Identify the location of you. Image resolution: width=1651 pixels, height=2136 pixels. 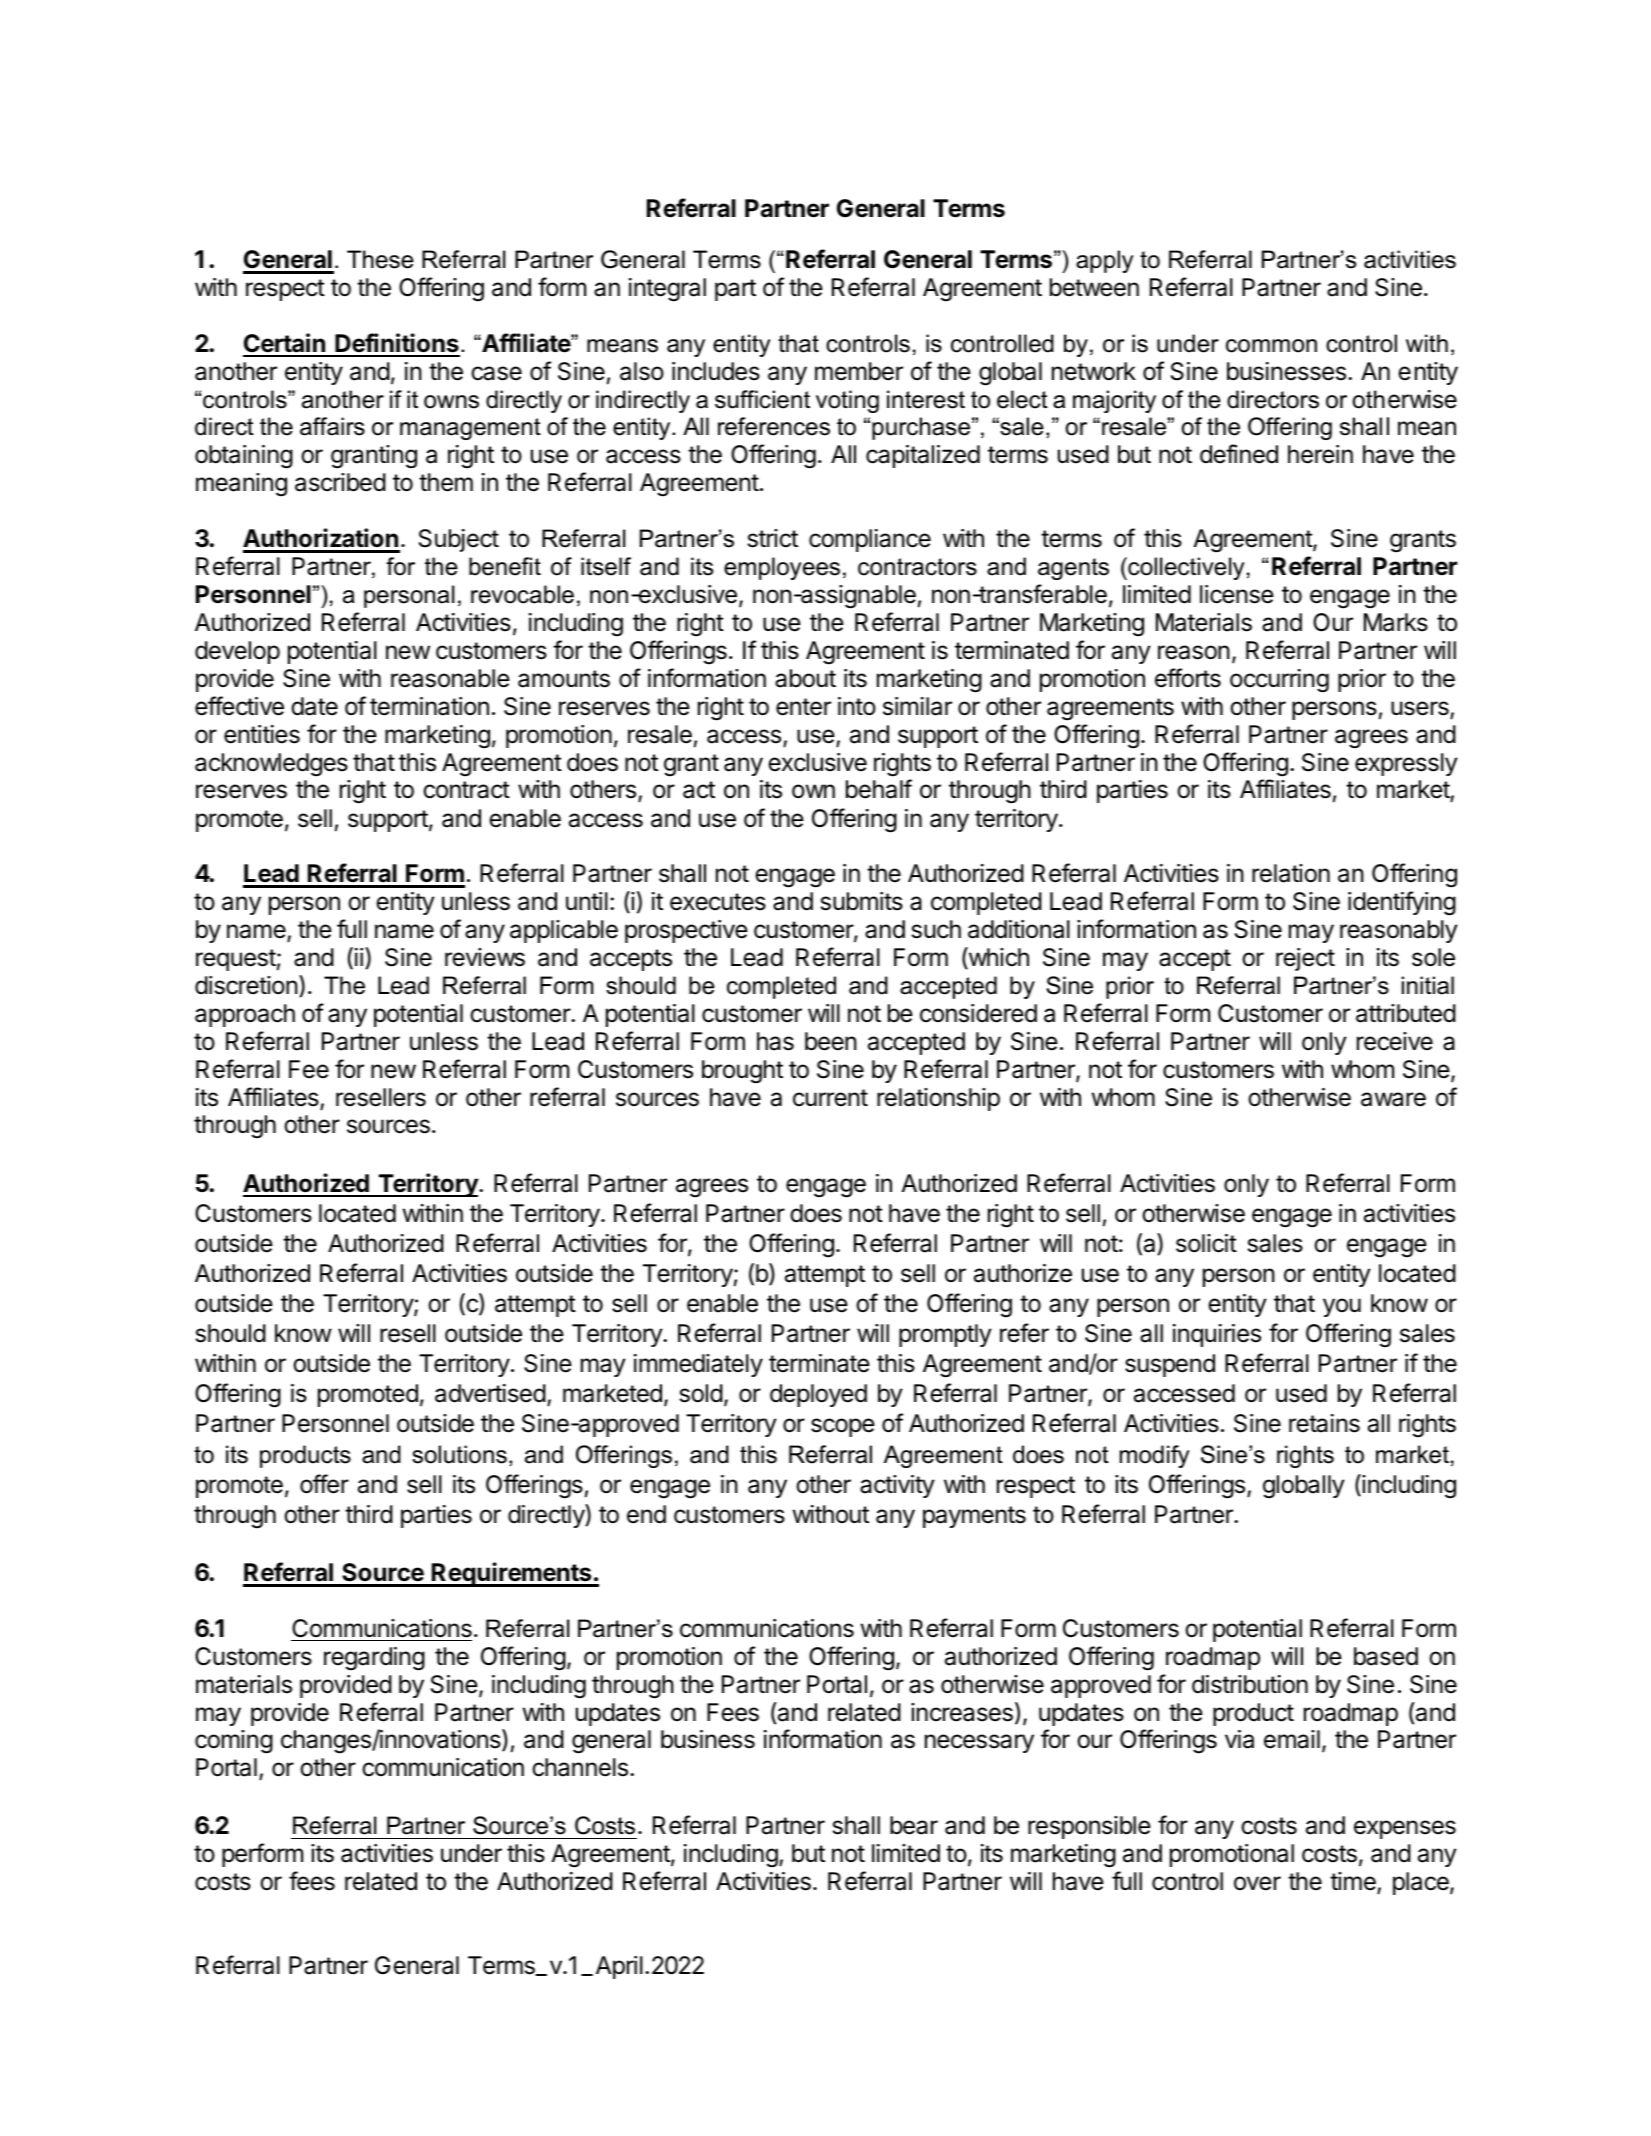
(1342, 1307).
